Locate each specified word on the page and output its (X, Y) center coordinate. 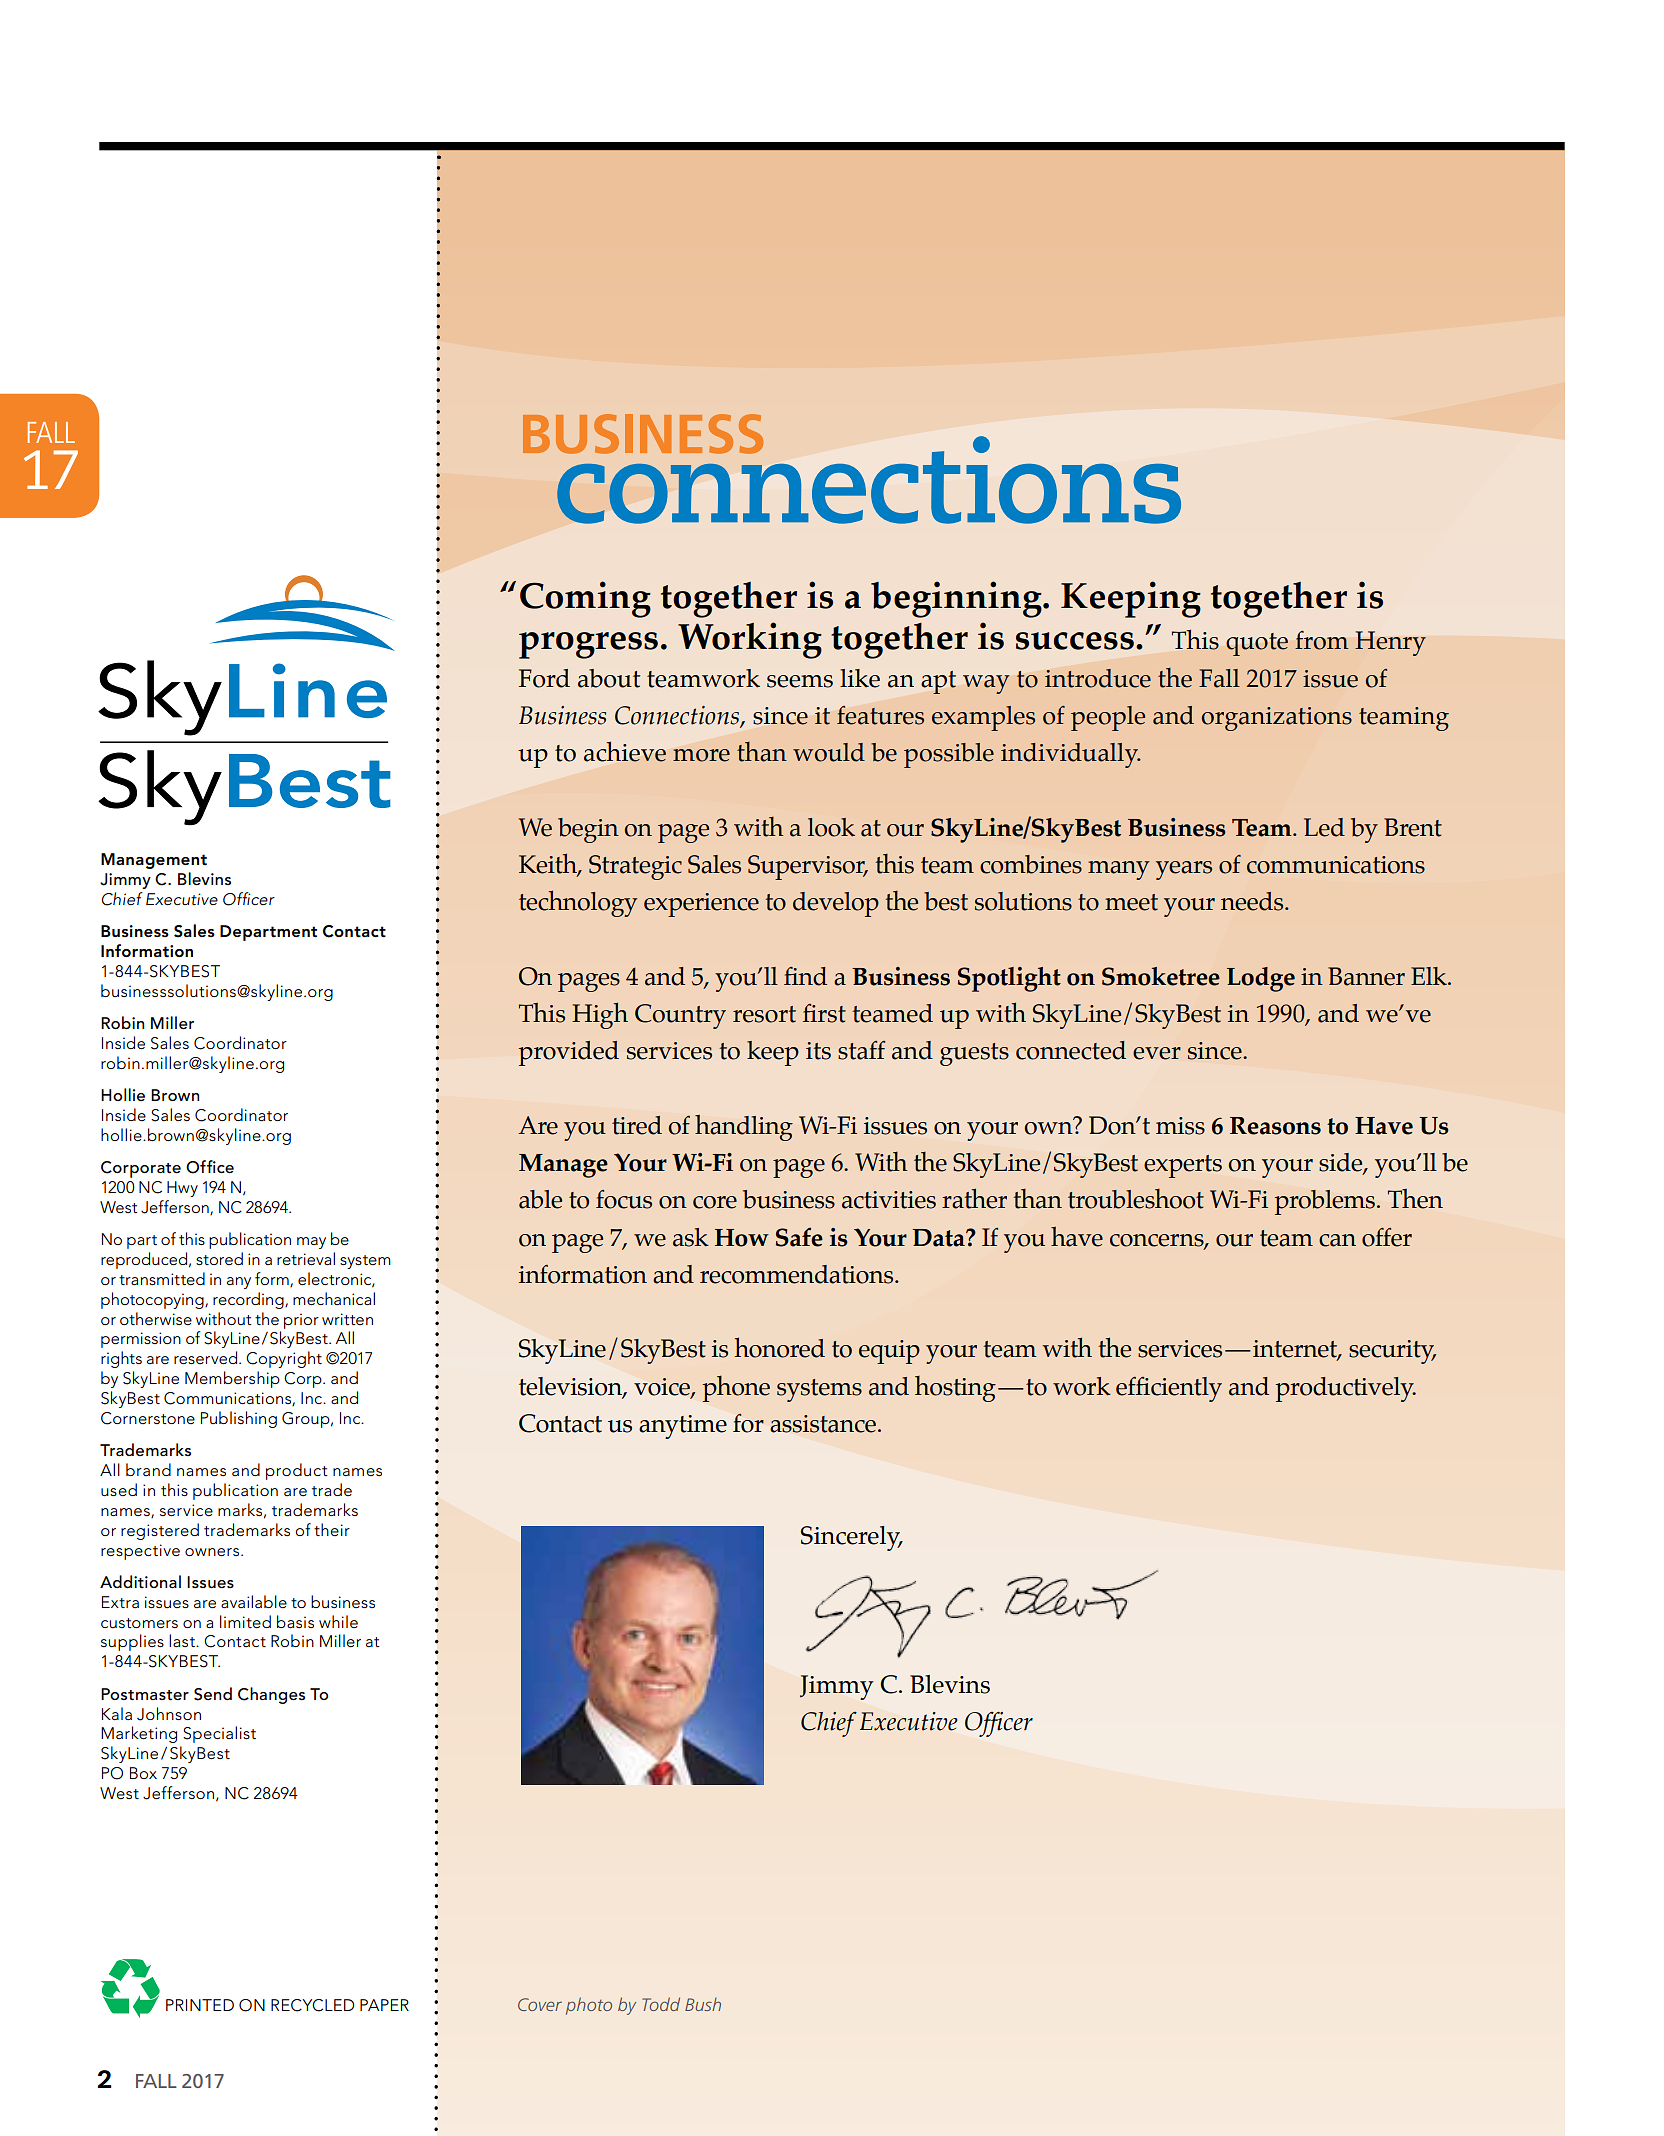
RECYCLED (312, 2005)
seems (800, 681)
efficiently (1169, 1389)
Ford (544, 678)
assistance (823, 1424)
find (805, 976)
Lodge (1261, 979)
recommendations (798, 1274)
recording (249, 1300)
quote (1257, 644)
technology (578, 903)
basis (295, 1622)
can (1337, 1240)
